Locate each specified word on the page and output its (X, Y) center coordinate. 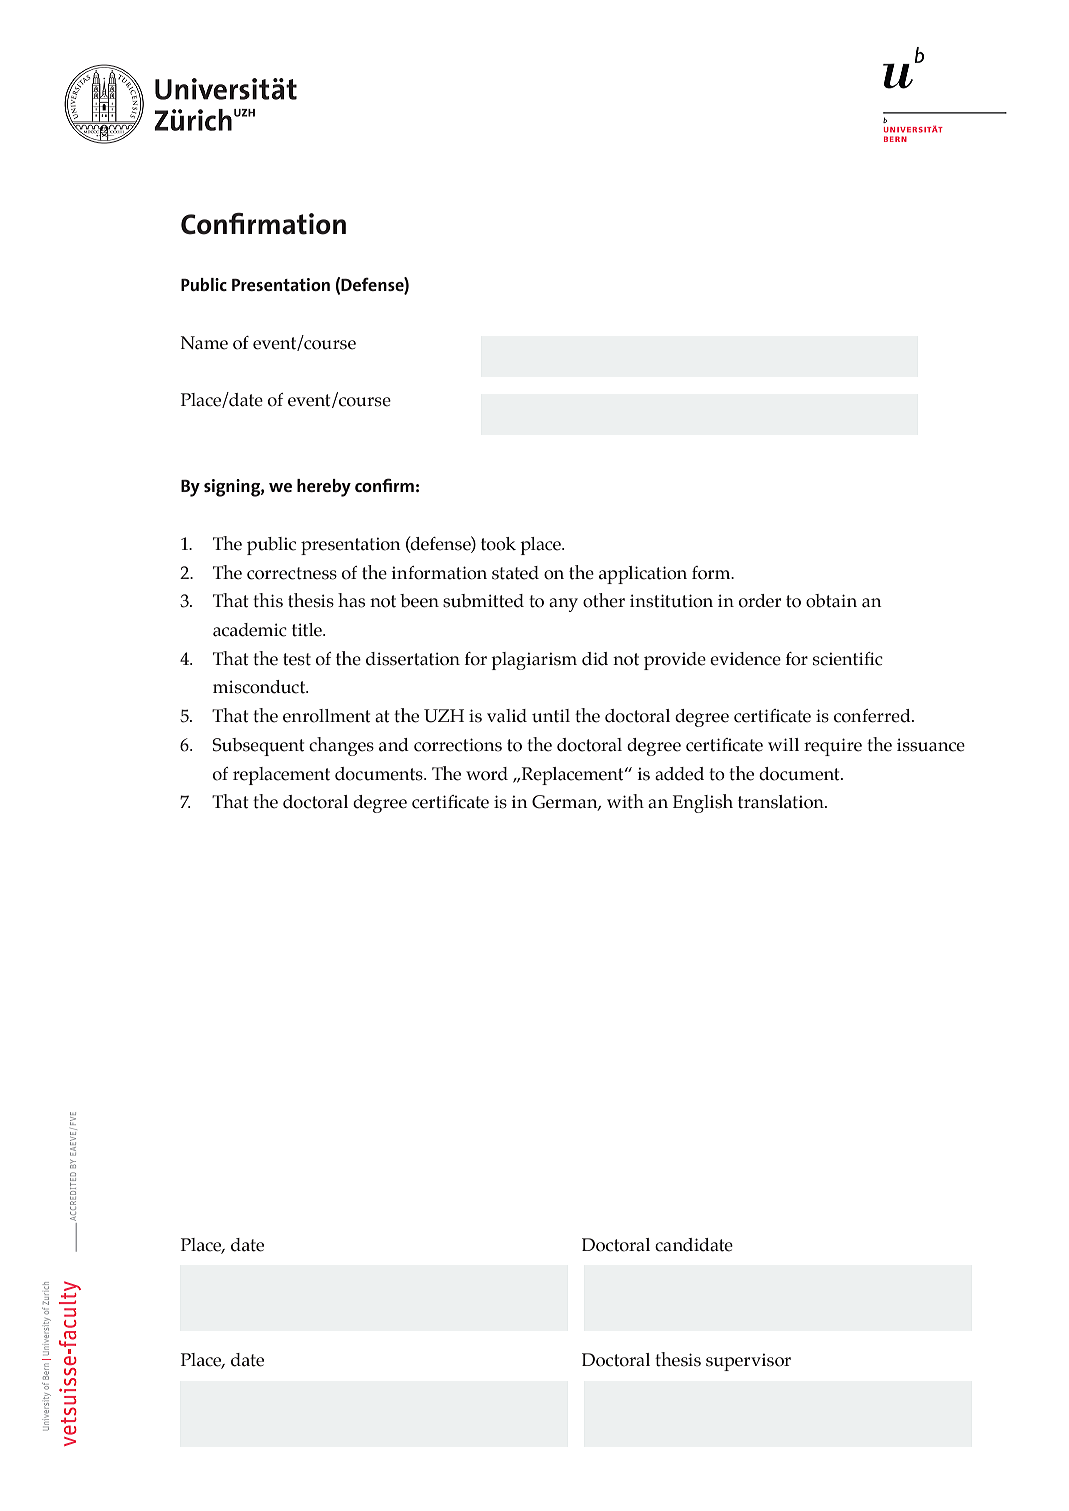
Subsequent (258, 747)
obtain (831, 601)
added (679, 774)
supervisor (748, 1362)
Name (204, 343)
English (703, 803)
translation (782, 802)
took (498, 544)
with (625, 801)
